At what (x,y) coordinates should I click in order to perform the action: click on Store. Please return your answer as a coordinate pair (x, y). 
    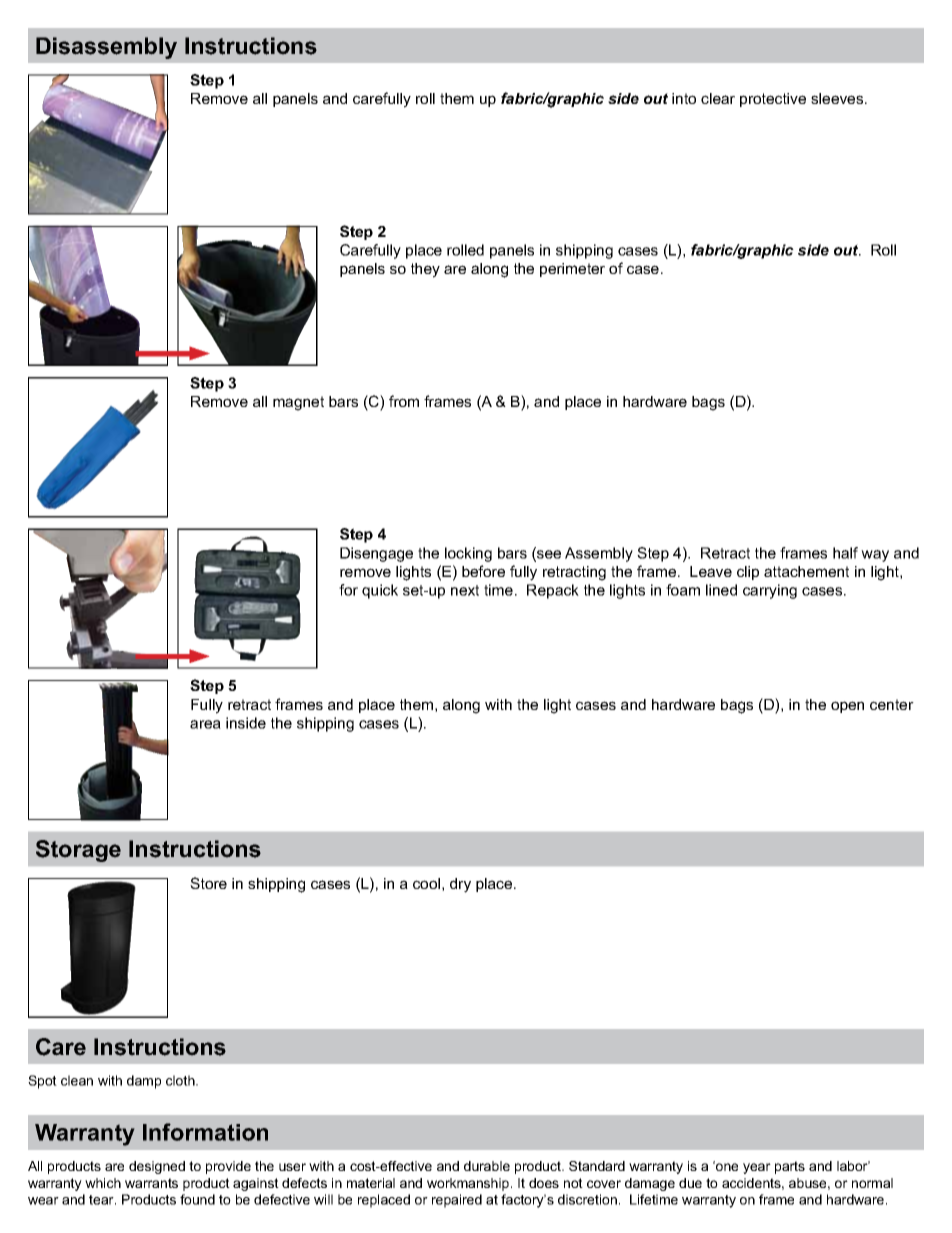
    Looking at the image, I should click on (208, 883).
